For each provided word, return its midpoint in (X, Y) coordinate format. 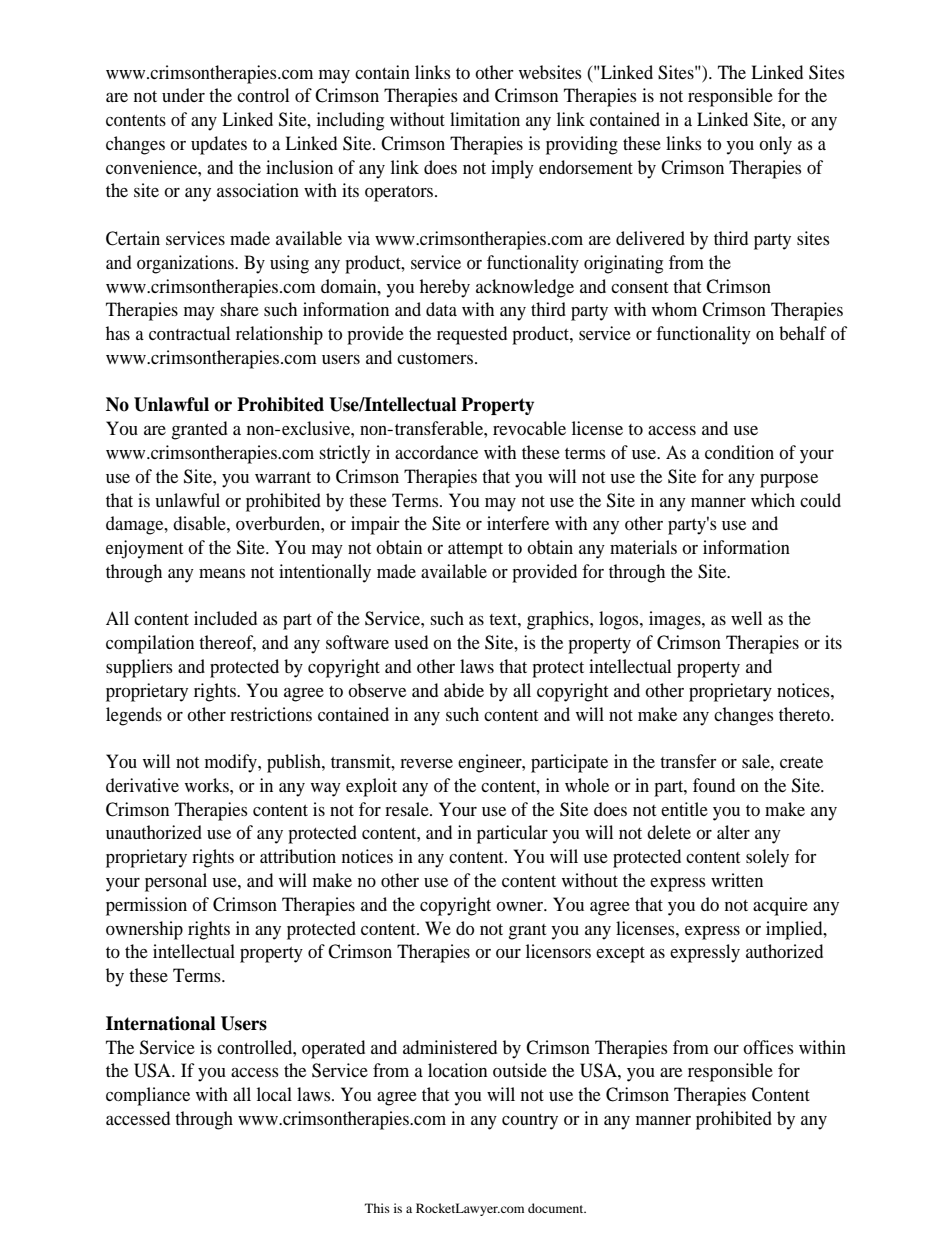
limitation (485, 119)
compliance (148, 1096)
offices (768, 1047)
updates (219, 145)
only (775, 145)
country (530, 1122)
